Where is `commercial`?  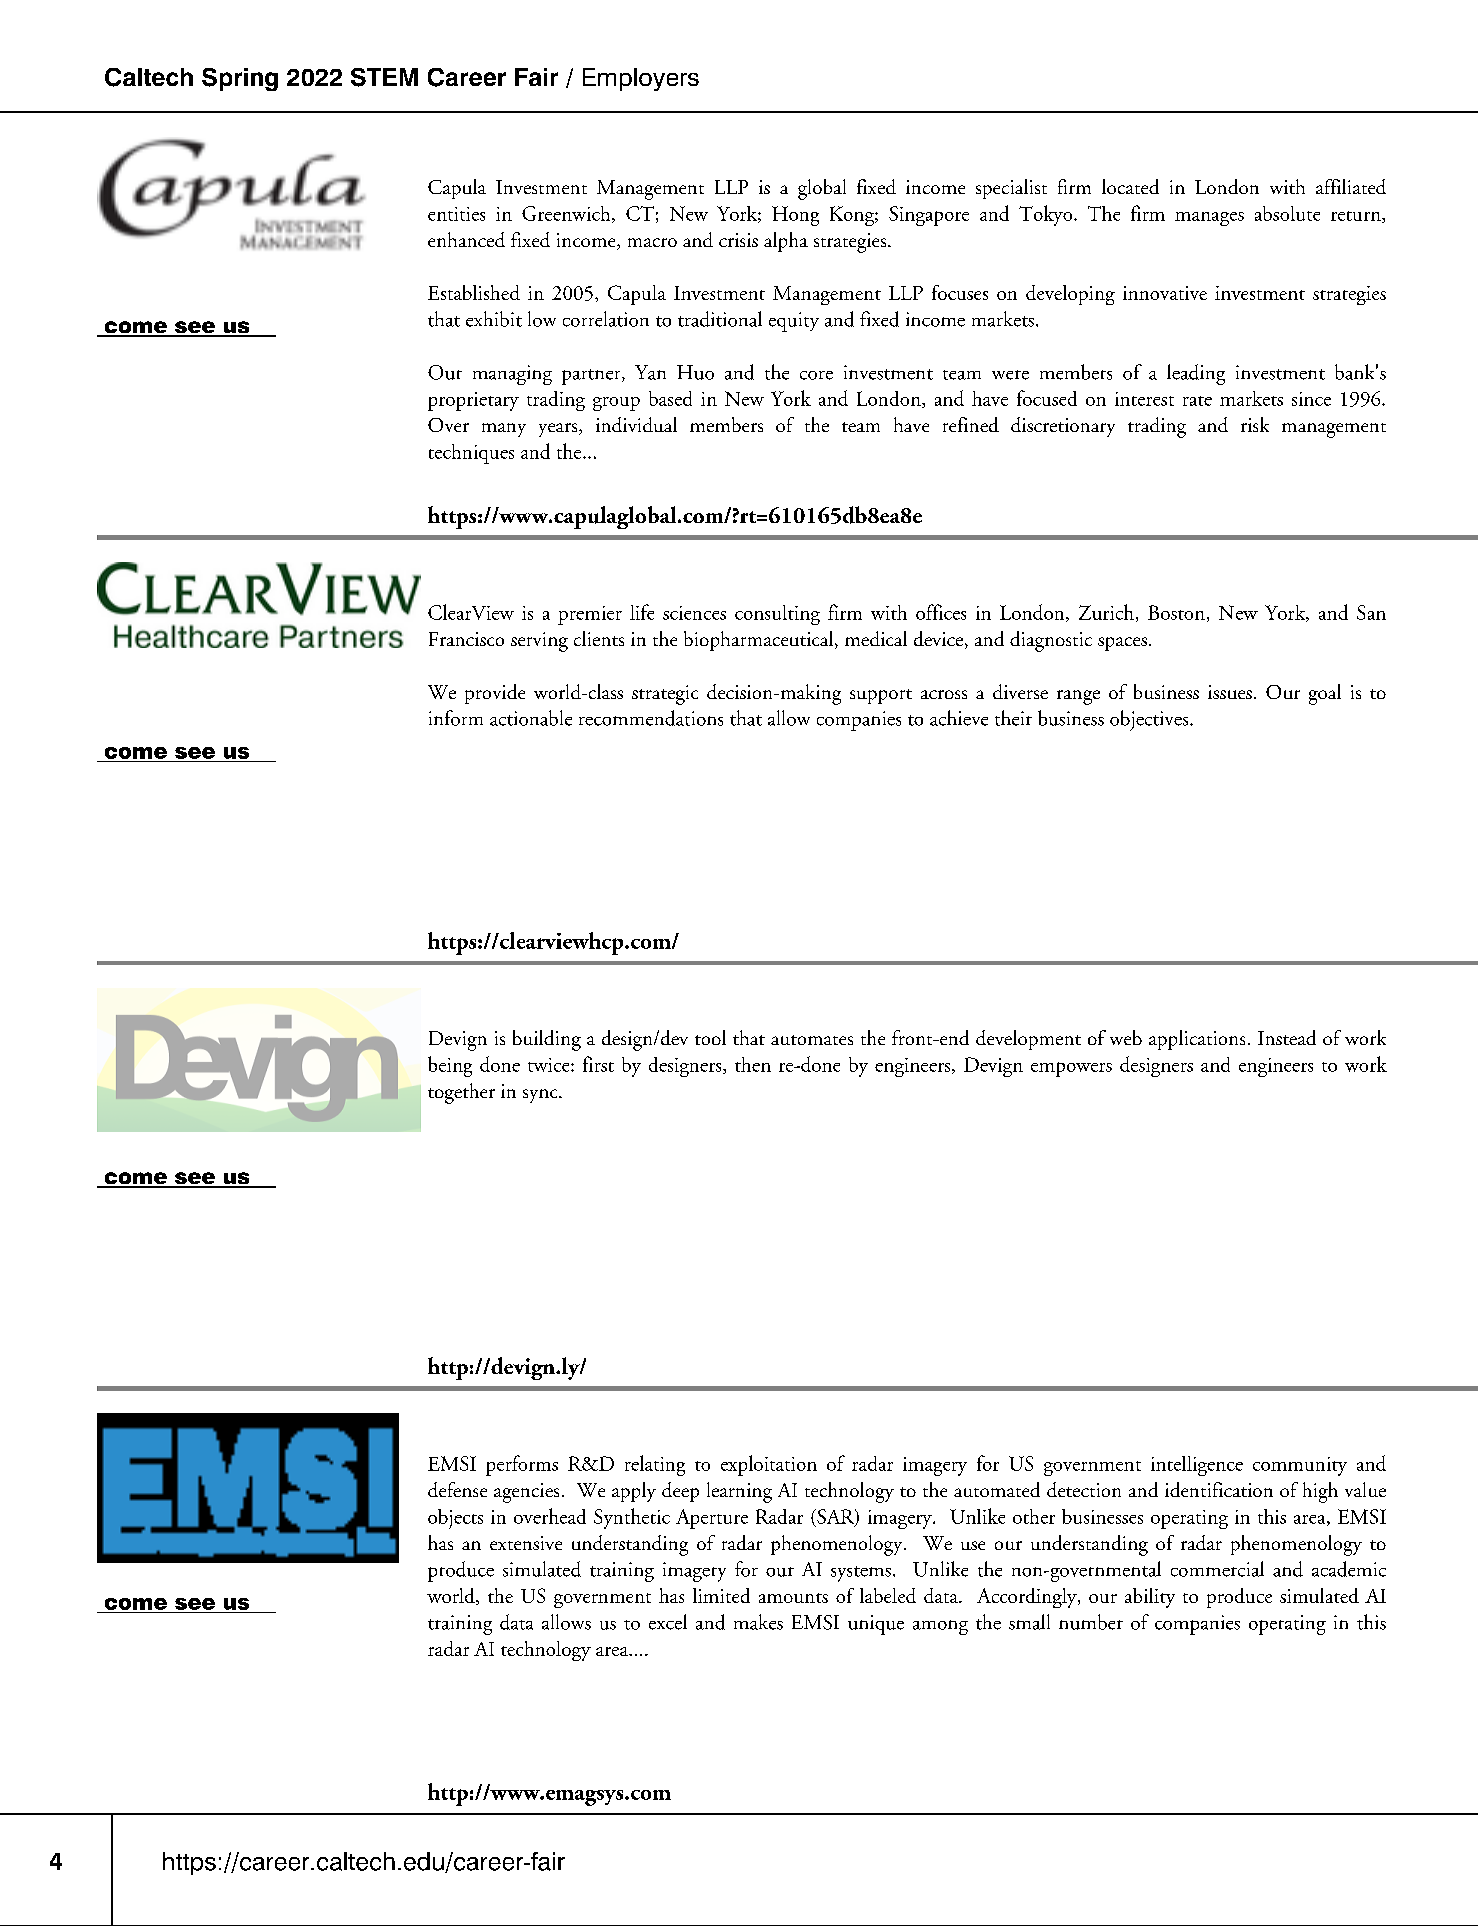 commercial is located at coordinates (1217, 1569).
